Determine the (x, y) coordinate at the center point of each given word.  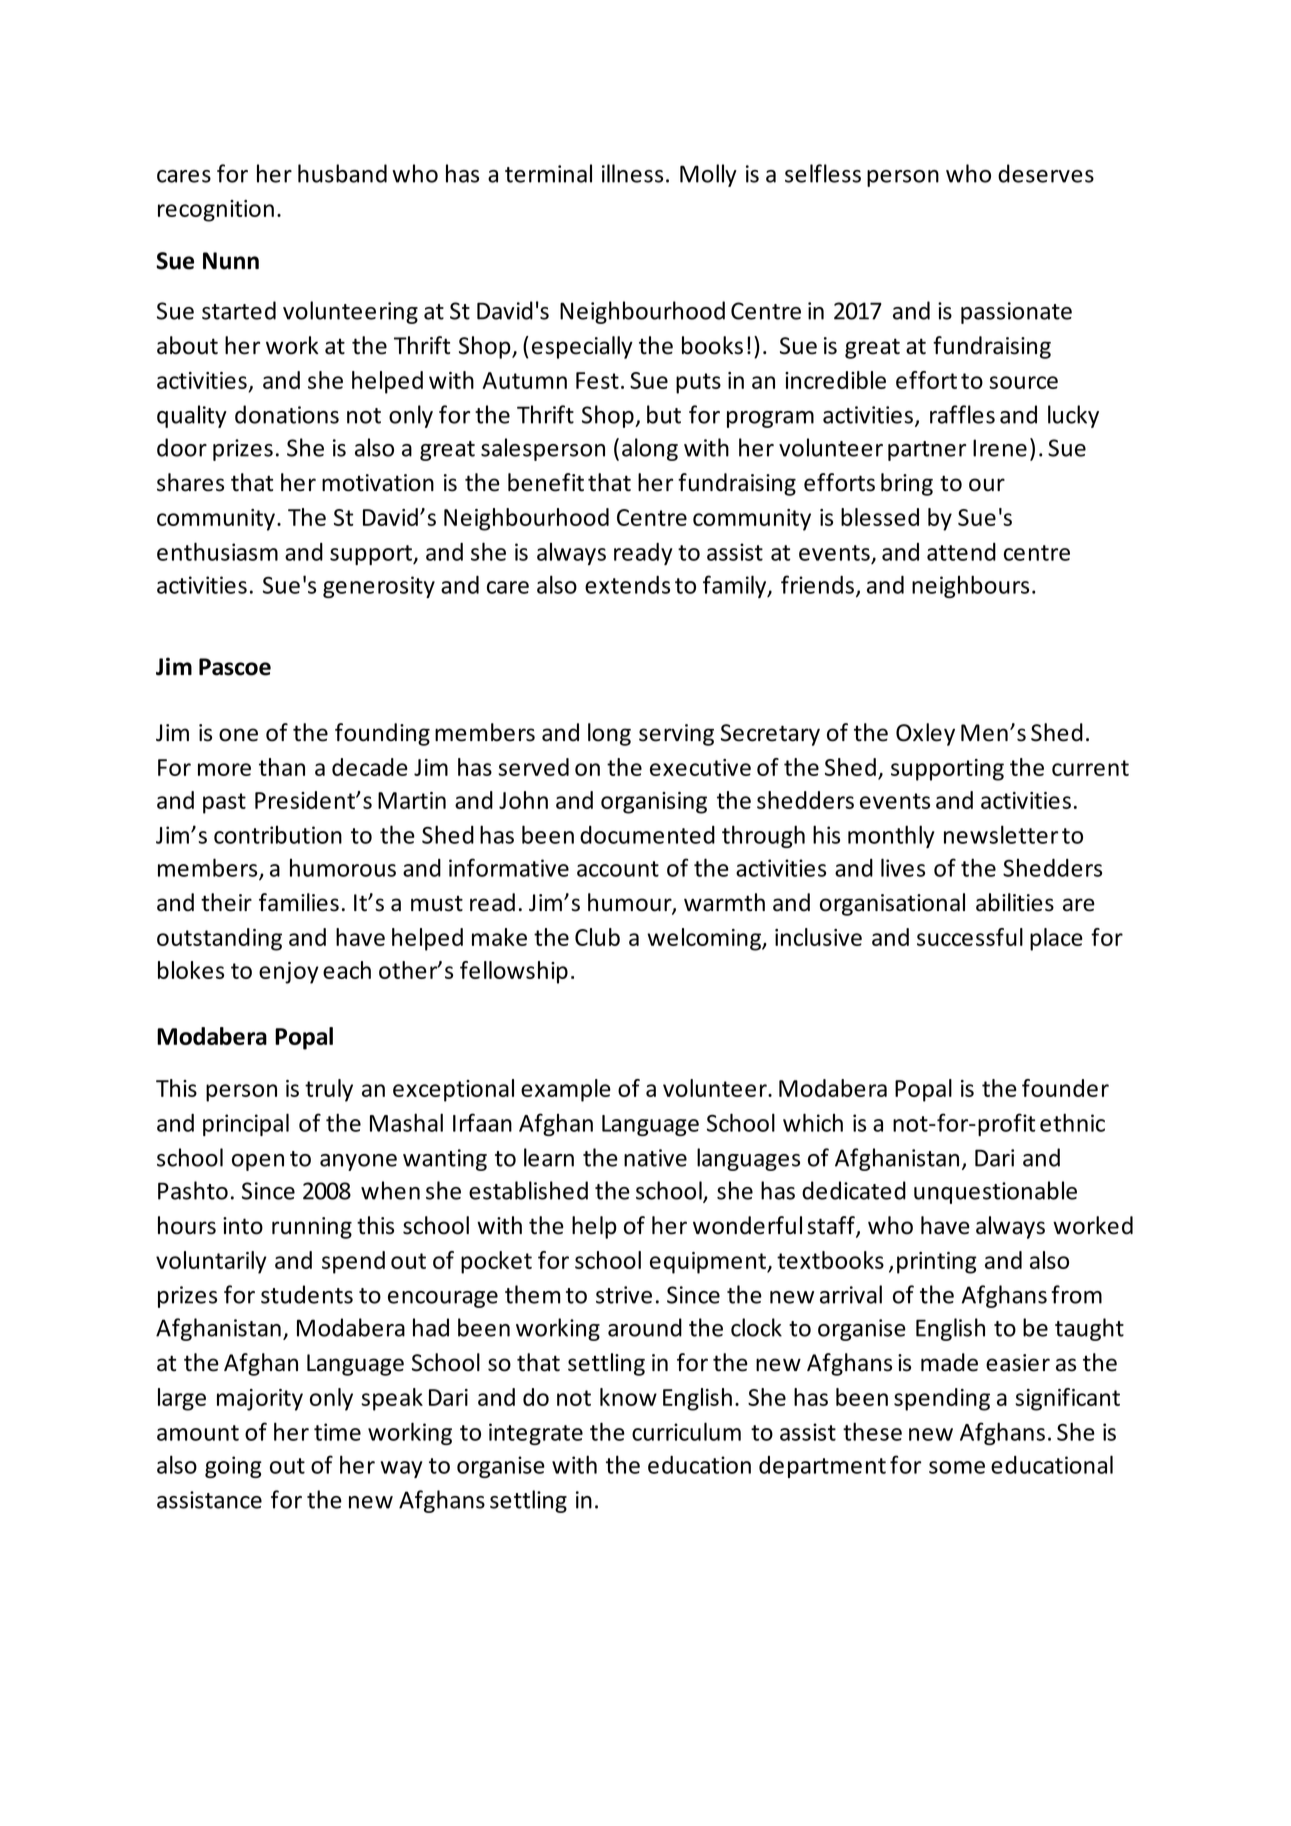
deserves (1046, 173)
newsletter (1001, 834)
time (337, 1432)
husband (342, 173)
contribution (278, 835)
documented (647, 835)
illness (632, 173)
